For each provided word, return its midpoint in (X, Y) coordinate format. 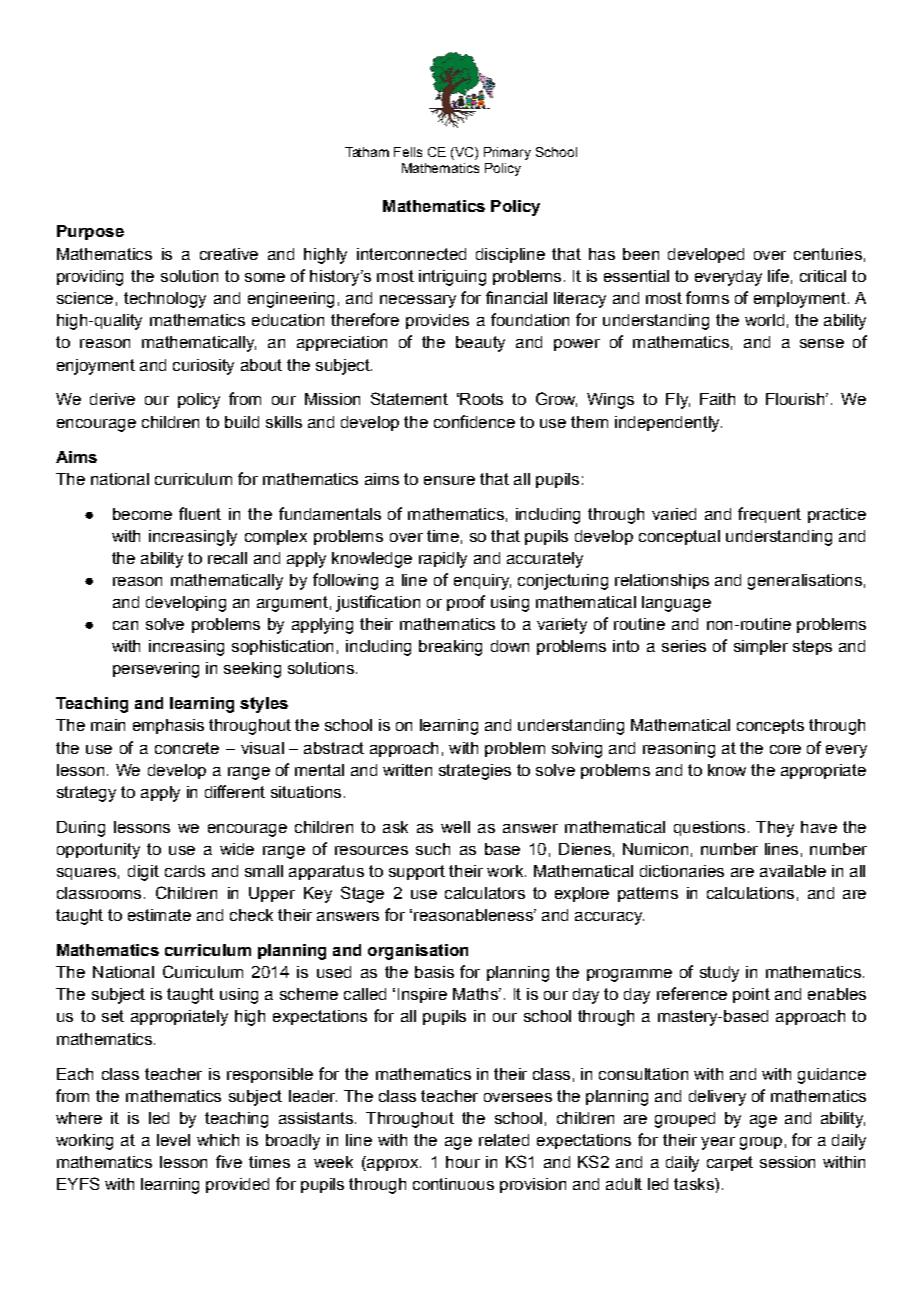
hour (463, 1162)
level (173, 1140)
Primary (507, 153)
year (718, 1143)
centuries (828, 254)
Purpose (90, 232)
